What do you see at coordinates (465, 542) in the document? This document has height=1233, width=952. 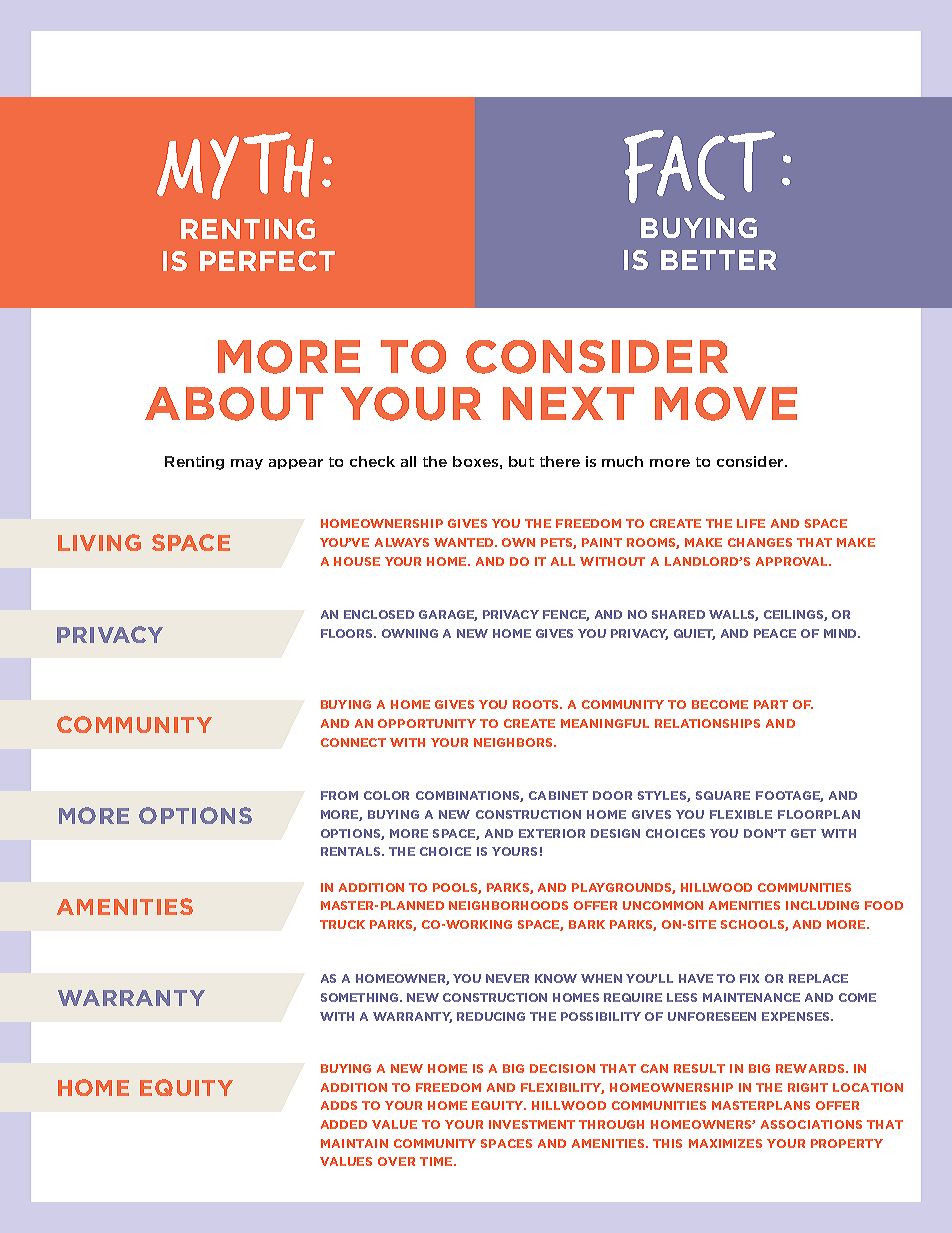 I see `WANTED` at bounding box center [465, 542].
